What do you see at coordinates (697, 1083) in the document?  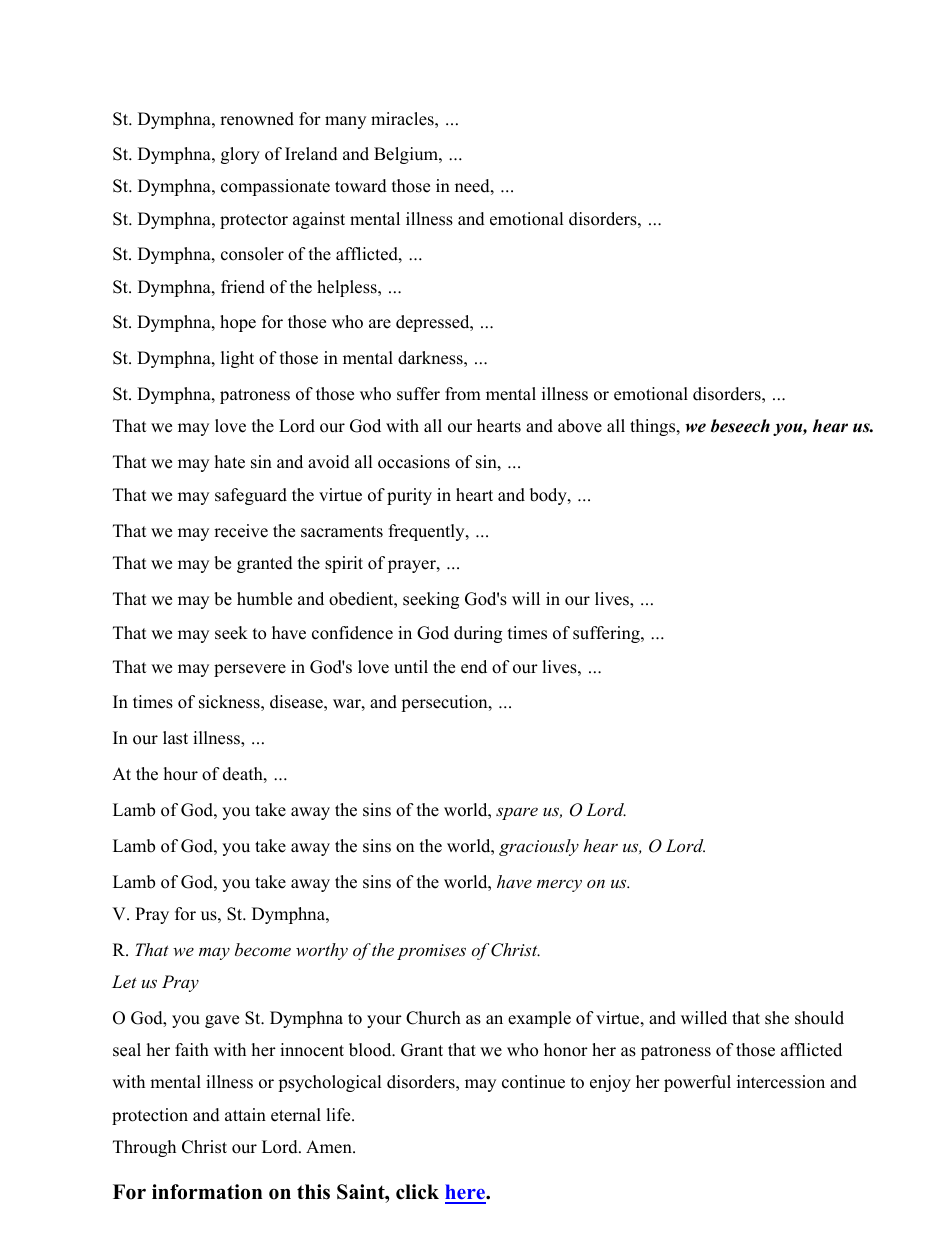 I see `powerful` at bounding box center [697, 1083].
